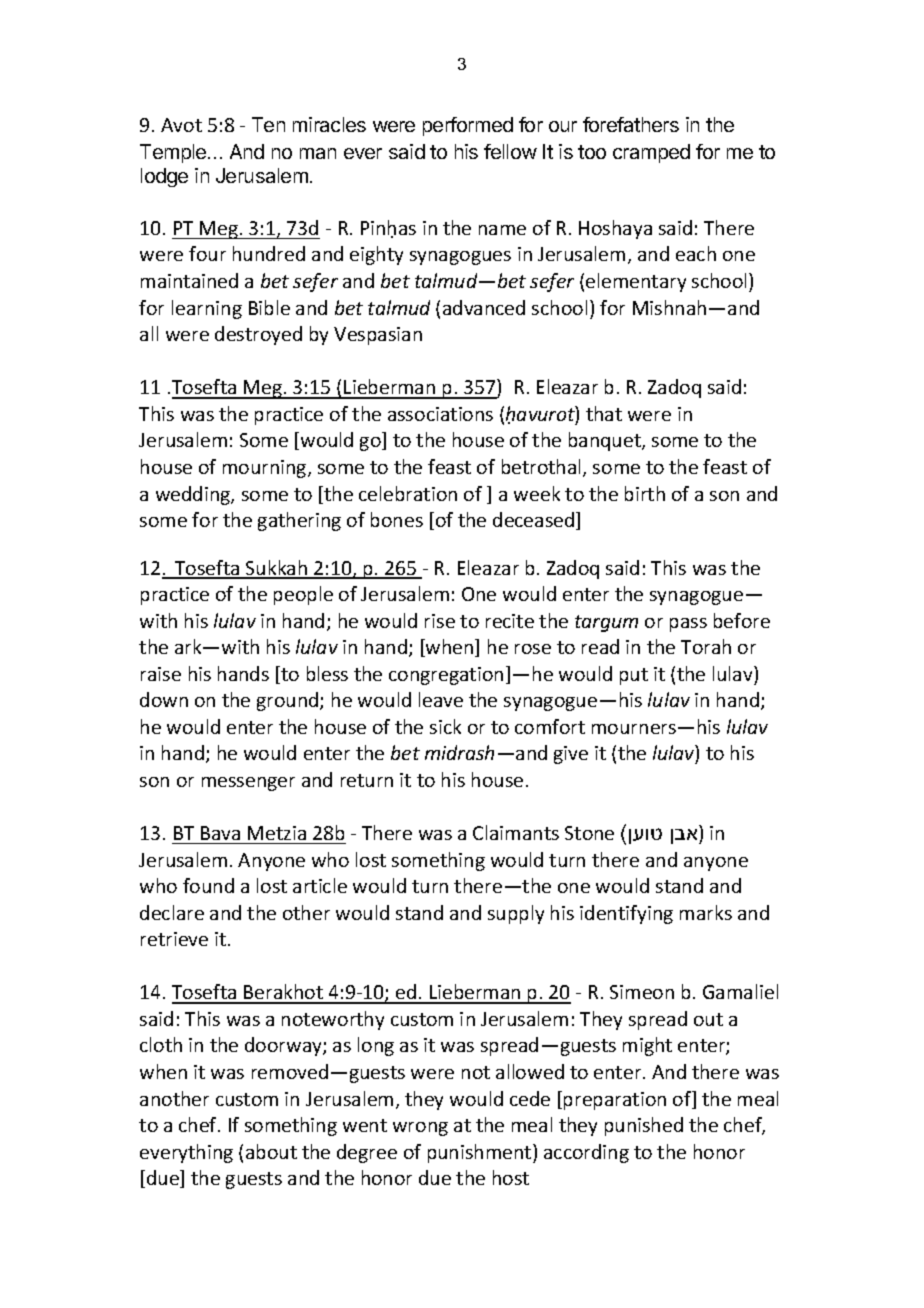 The height and width of the screenshot is (1308, 924). What do you see at coordinates (271, 1151) in the screenshot?
I see `about` at bounding box center [271, 1151].
